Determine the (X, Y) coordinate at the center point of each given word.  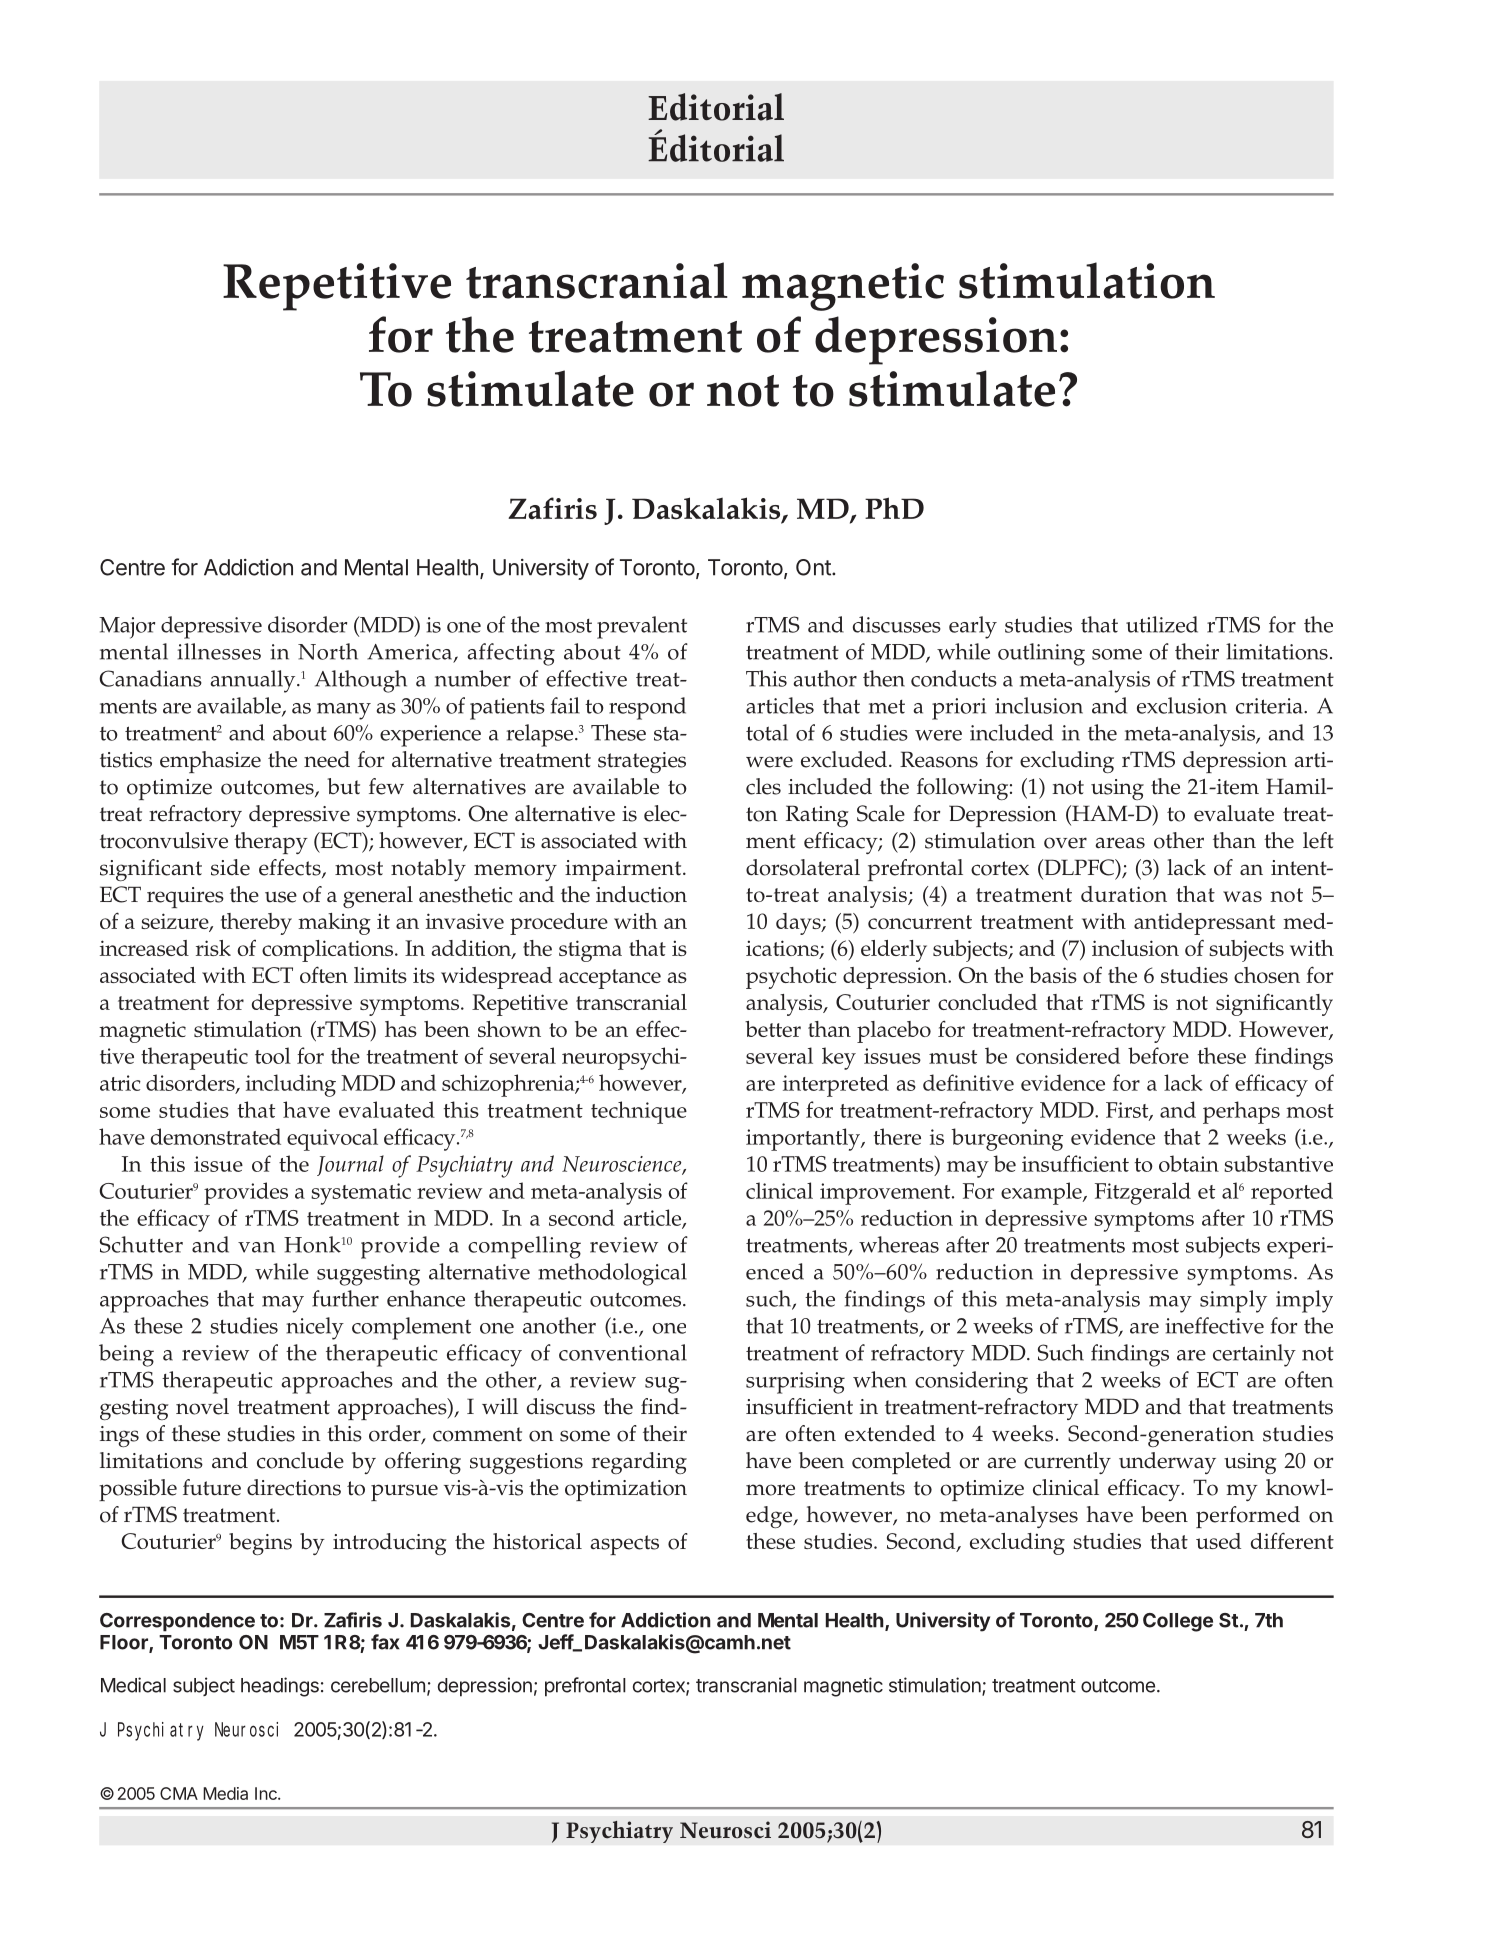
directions (294, 1487)
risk (213, 948)
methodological (612, 1274)
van (256, 1247)
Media (225, 1793)
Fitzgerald (1143, 1193)
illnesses (219, 651)
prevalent (642, 627)
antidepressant (1204, 924)
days (799, 924)
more (770, 1490)
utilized (1162, 624)
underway (1167, 1463)
